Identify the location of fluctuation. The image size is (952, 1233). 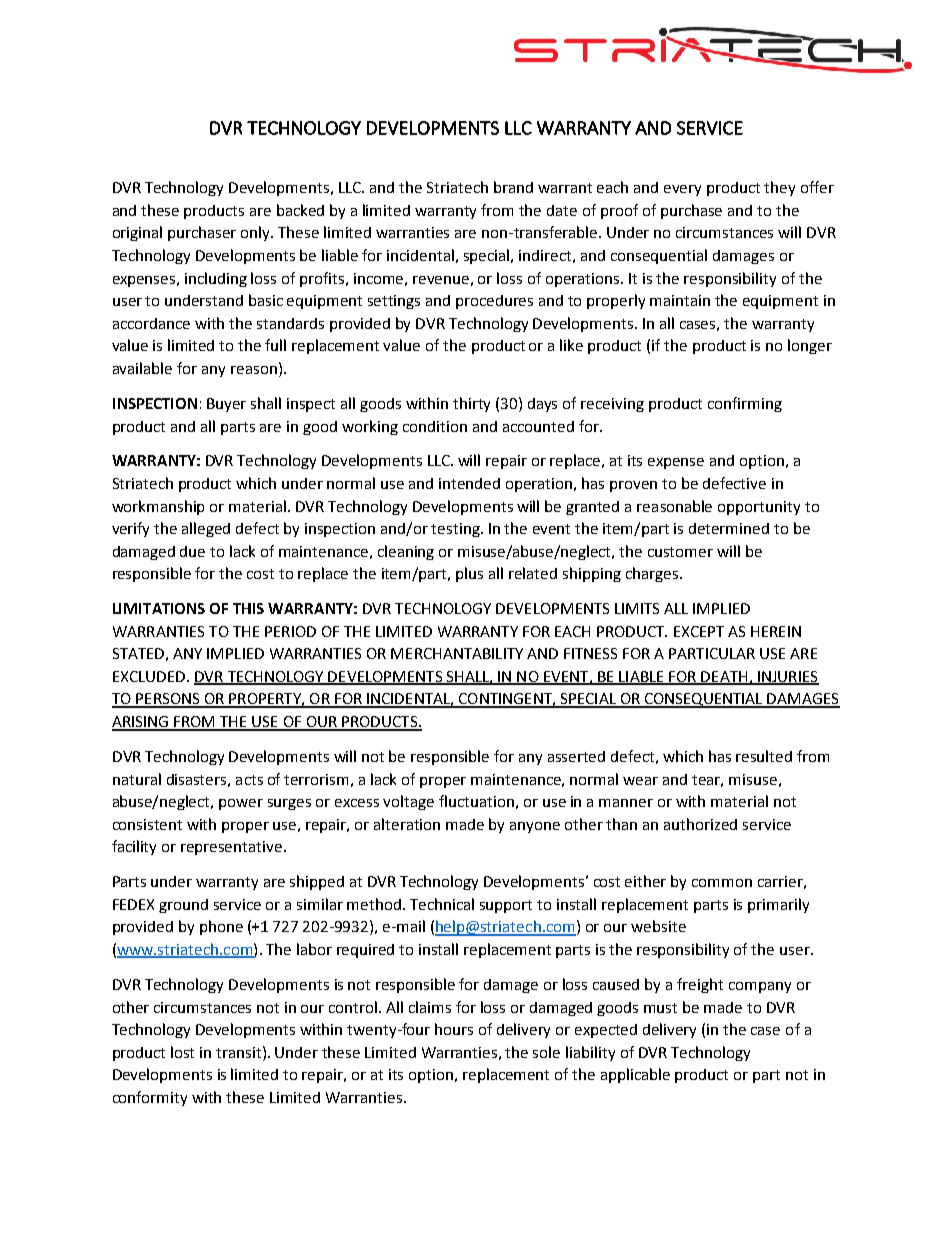
(476, 801).
